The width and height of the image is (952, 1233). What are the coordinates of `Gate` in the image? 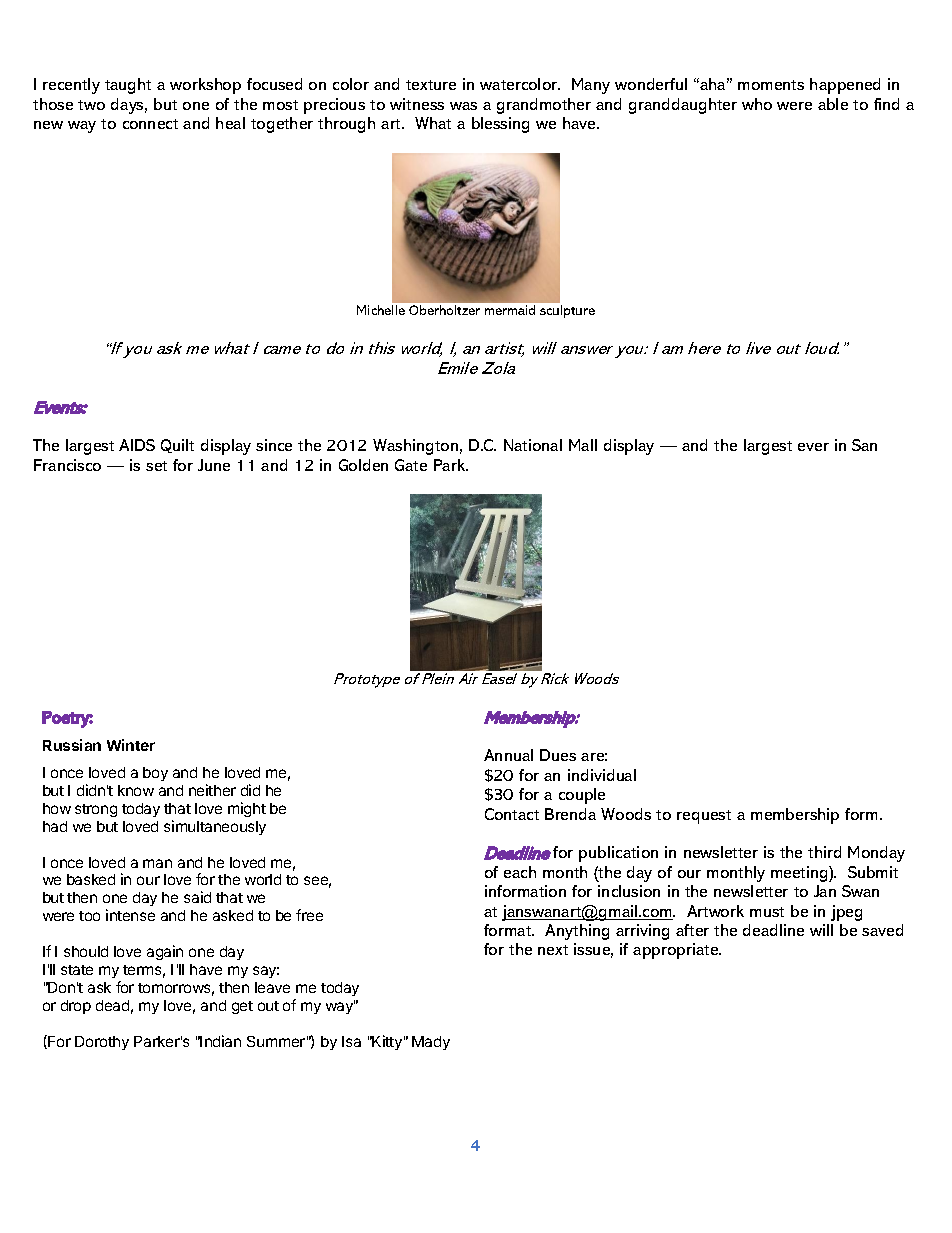 It's located at (411, 465).
